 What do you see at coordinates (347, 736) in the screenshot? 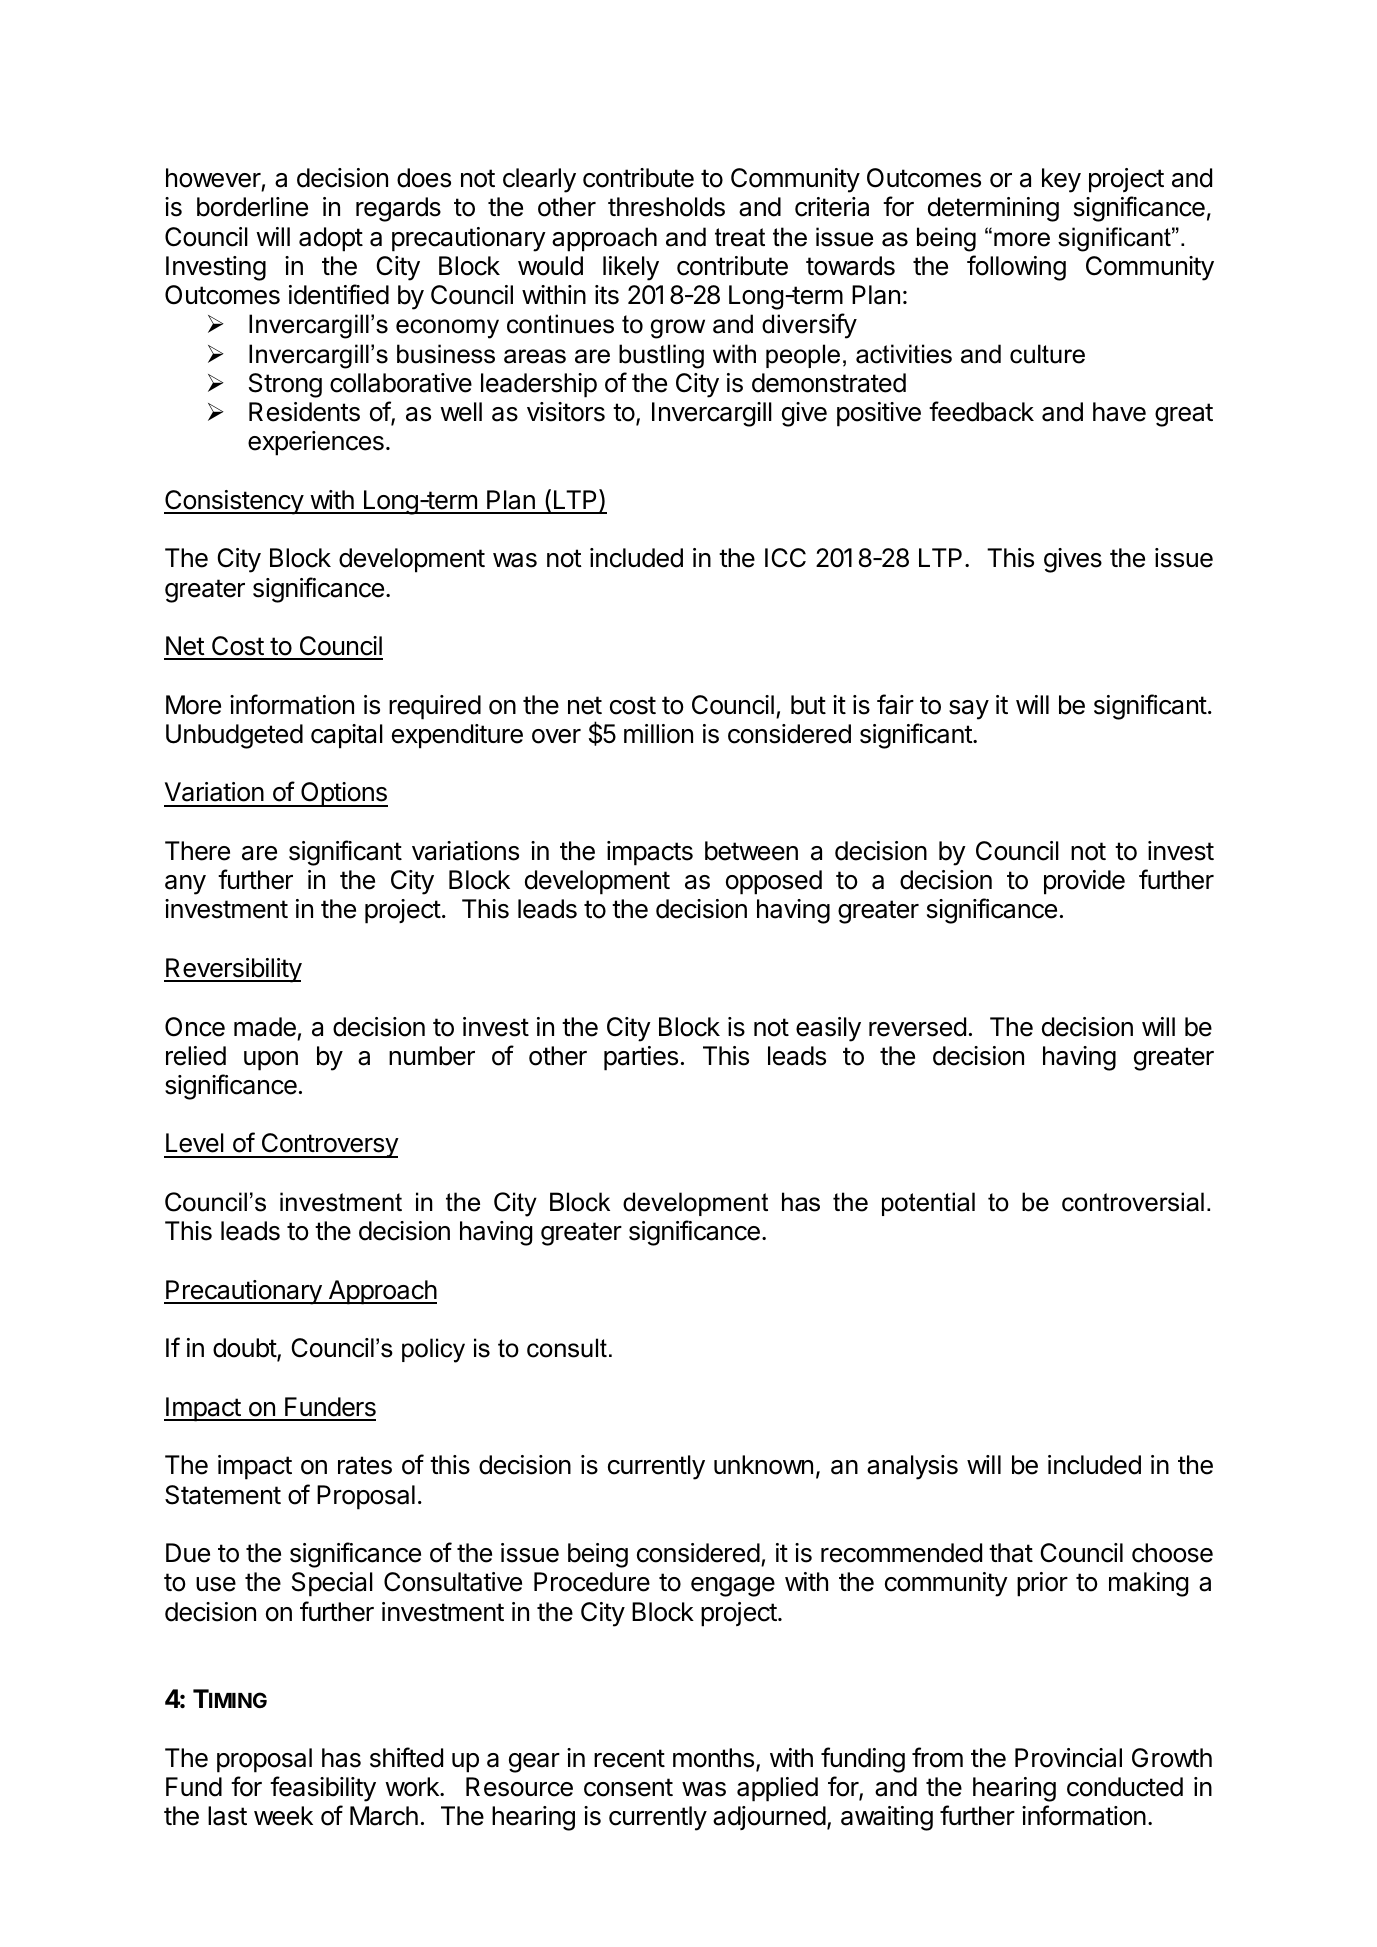
I see `capital` at bounding box center [347, 736].
